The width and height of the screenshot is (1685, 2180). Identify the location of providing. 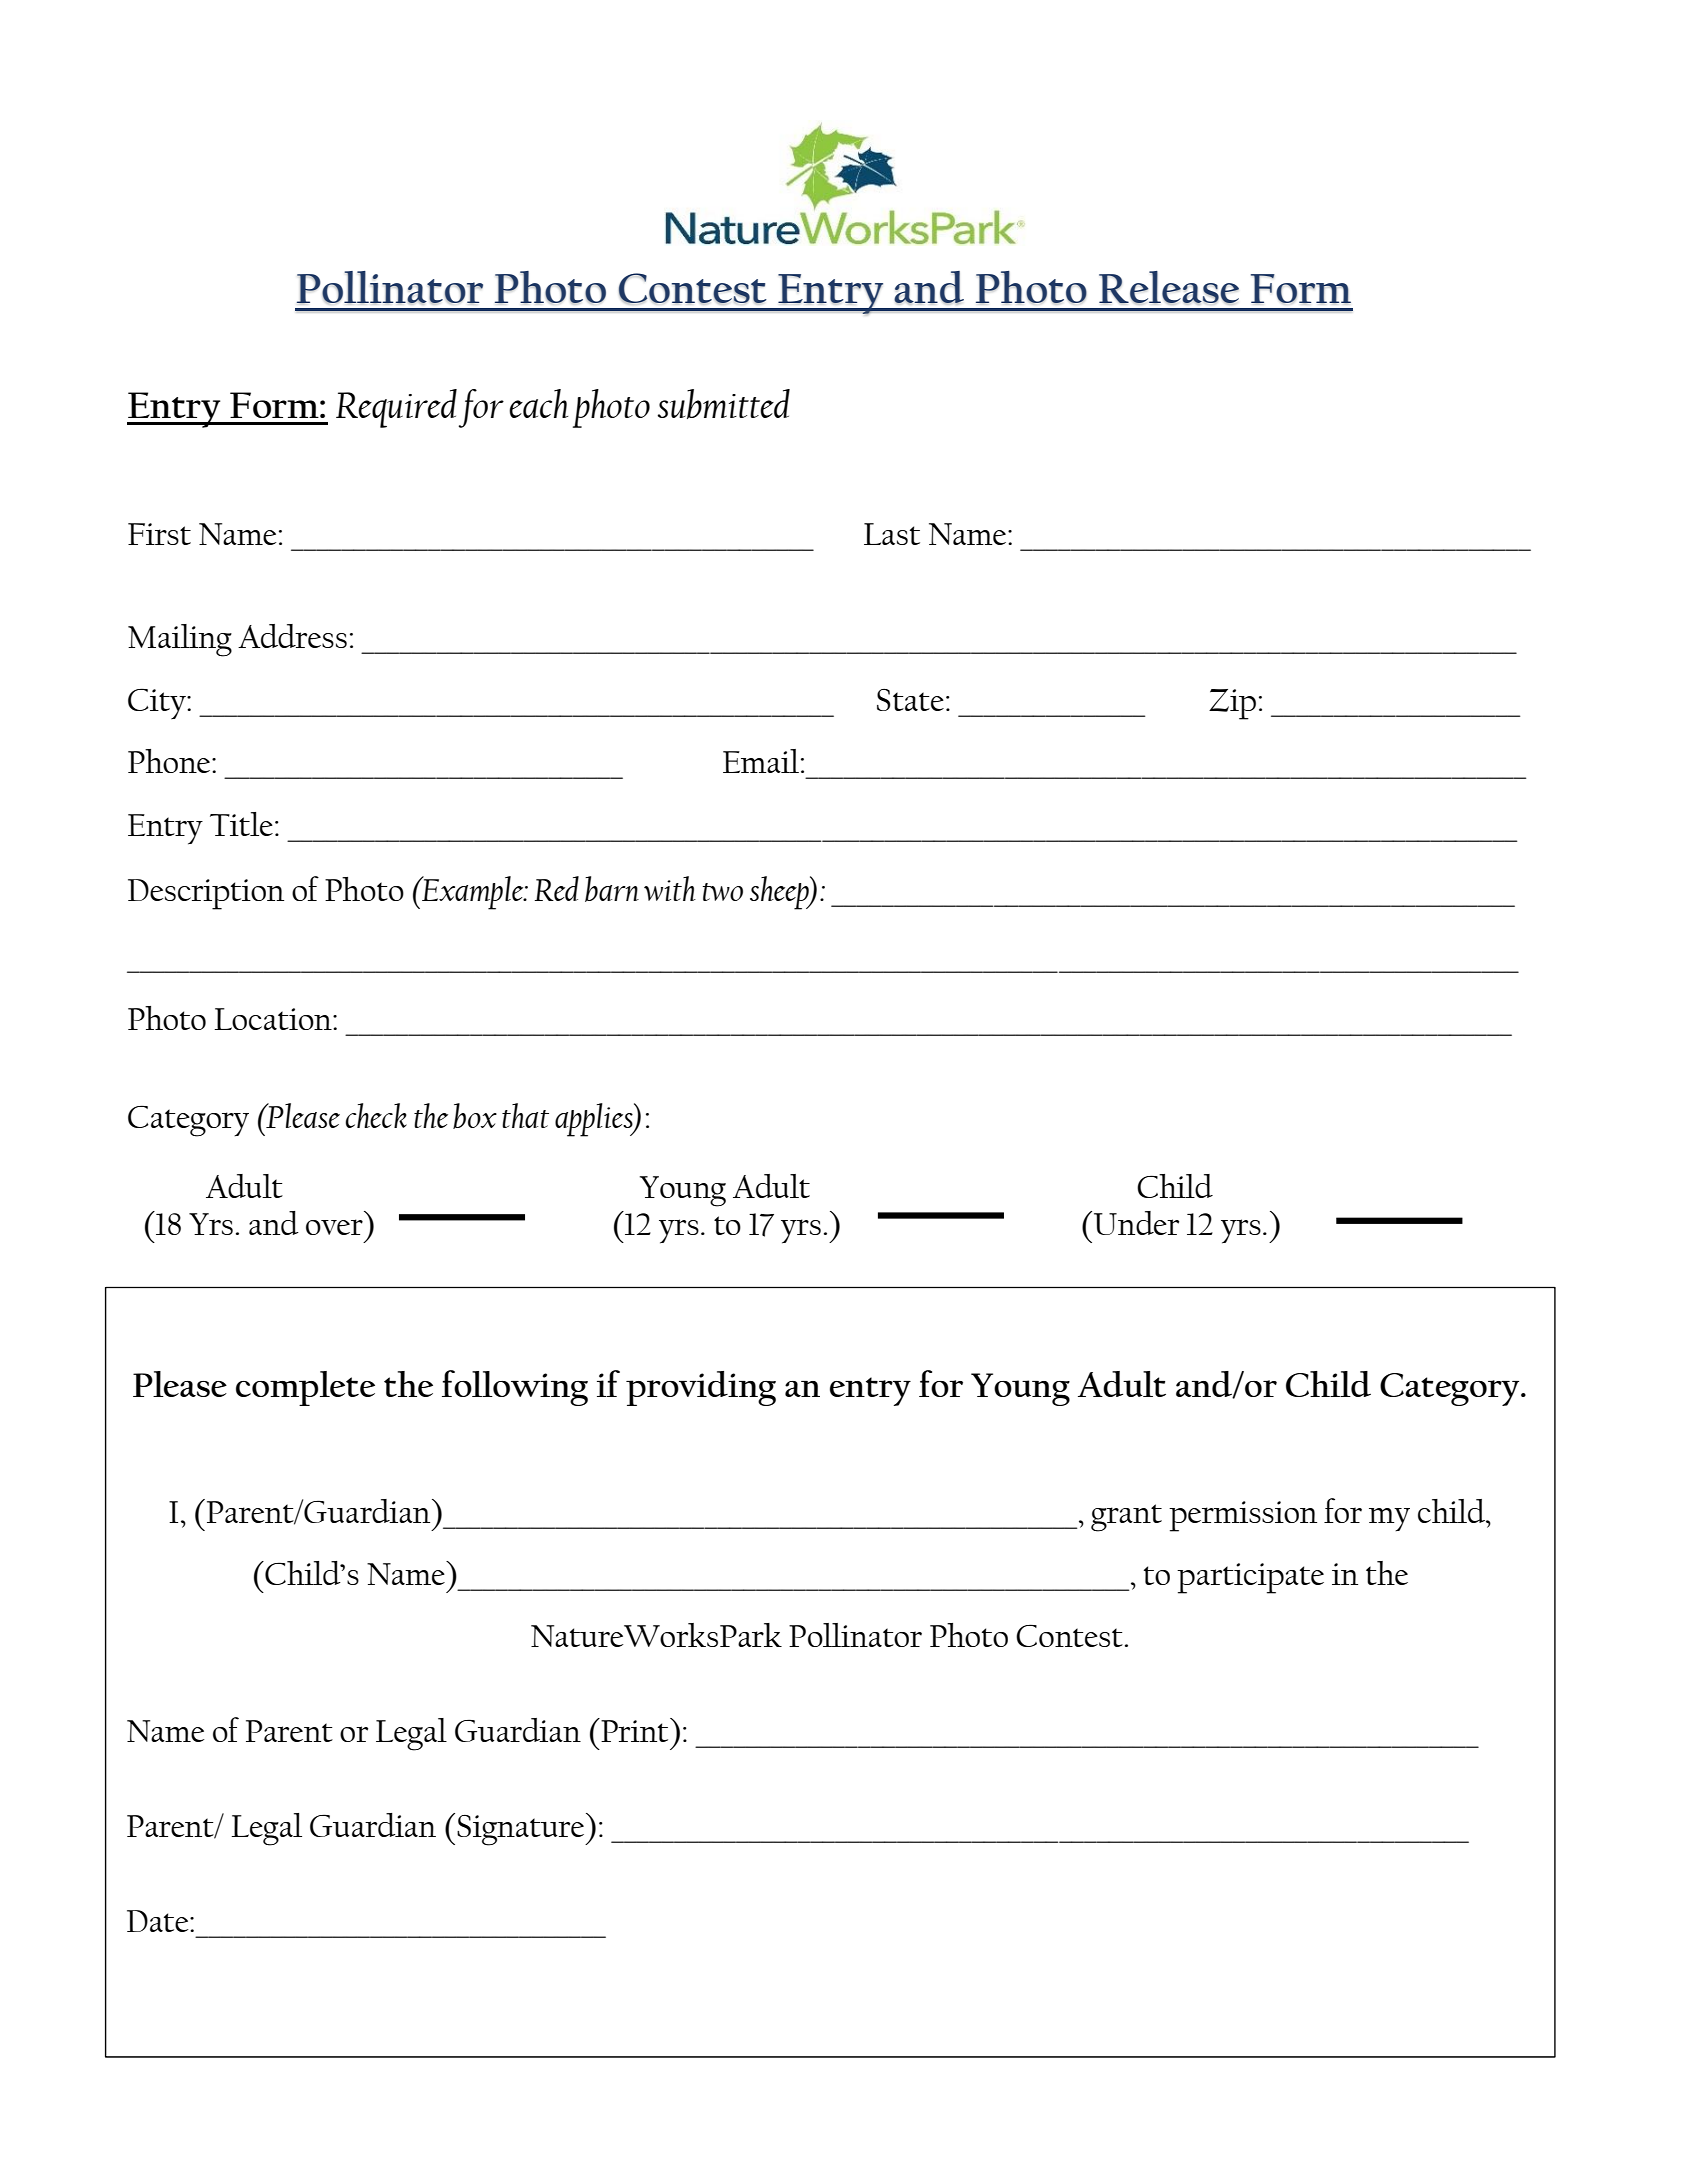
(701, 1388).
